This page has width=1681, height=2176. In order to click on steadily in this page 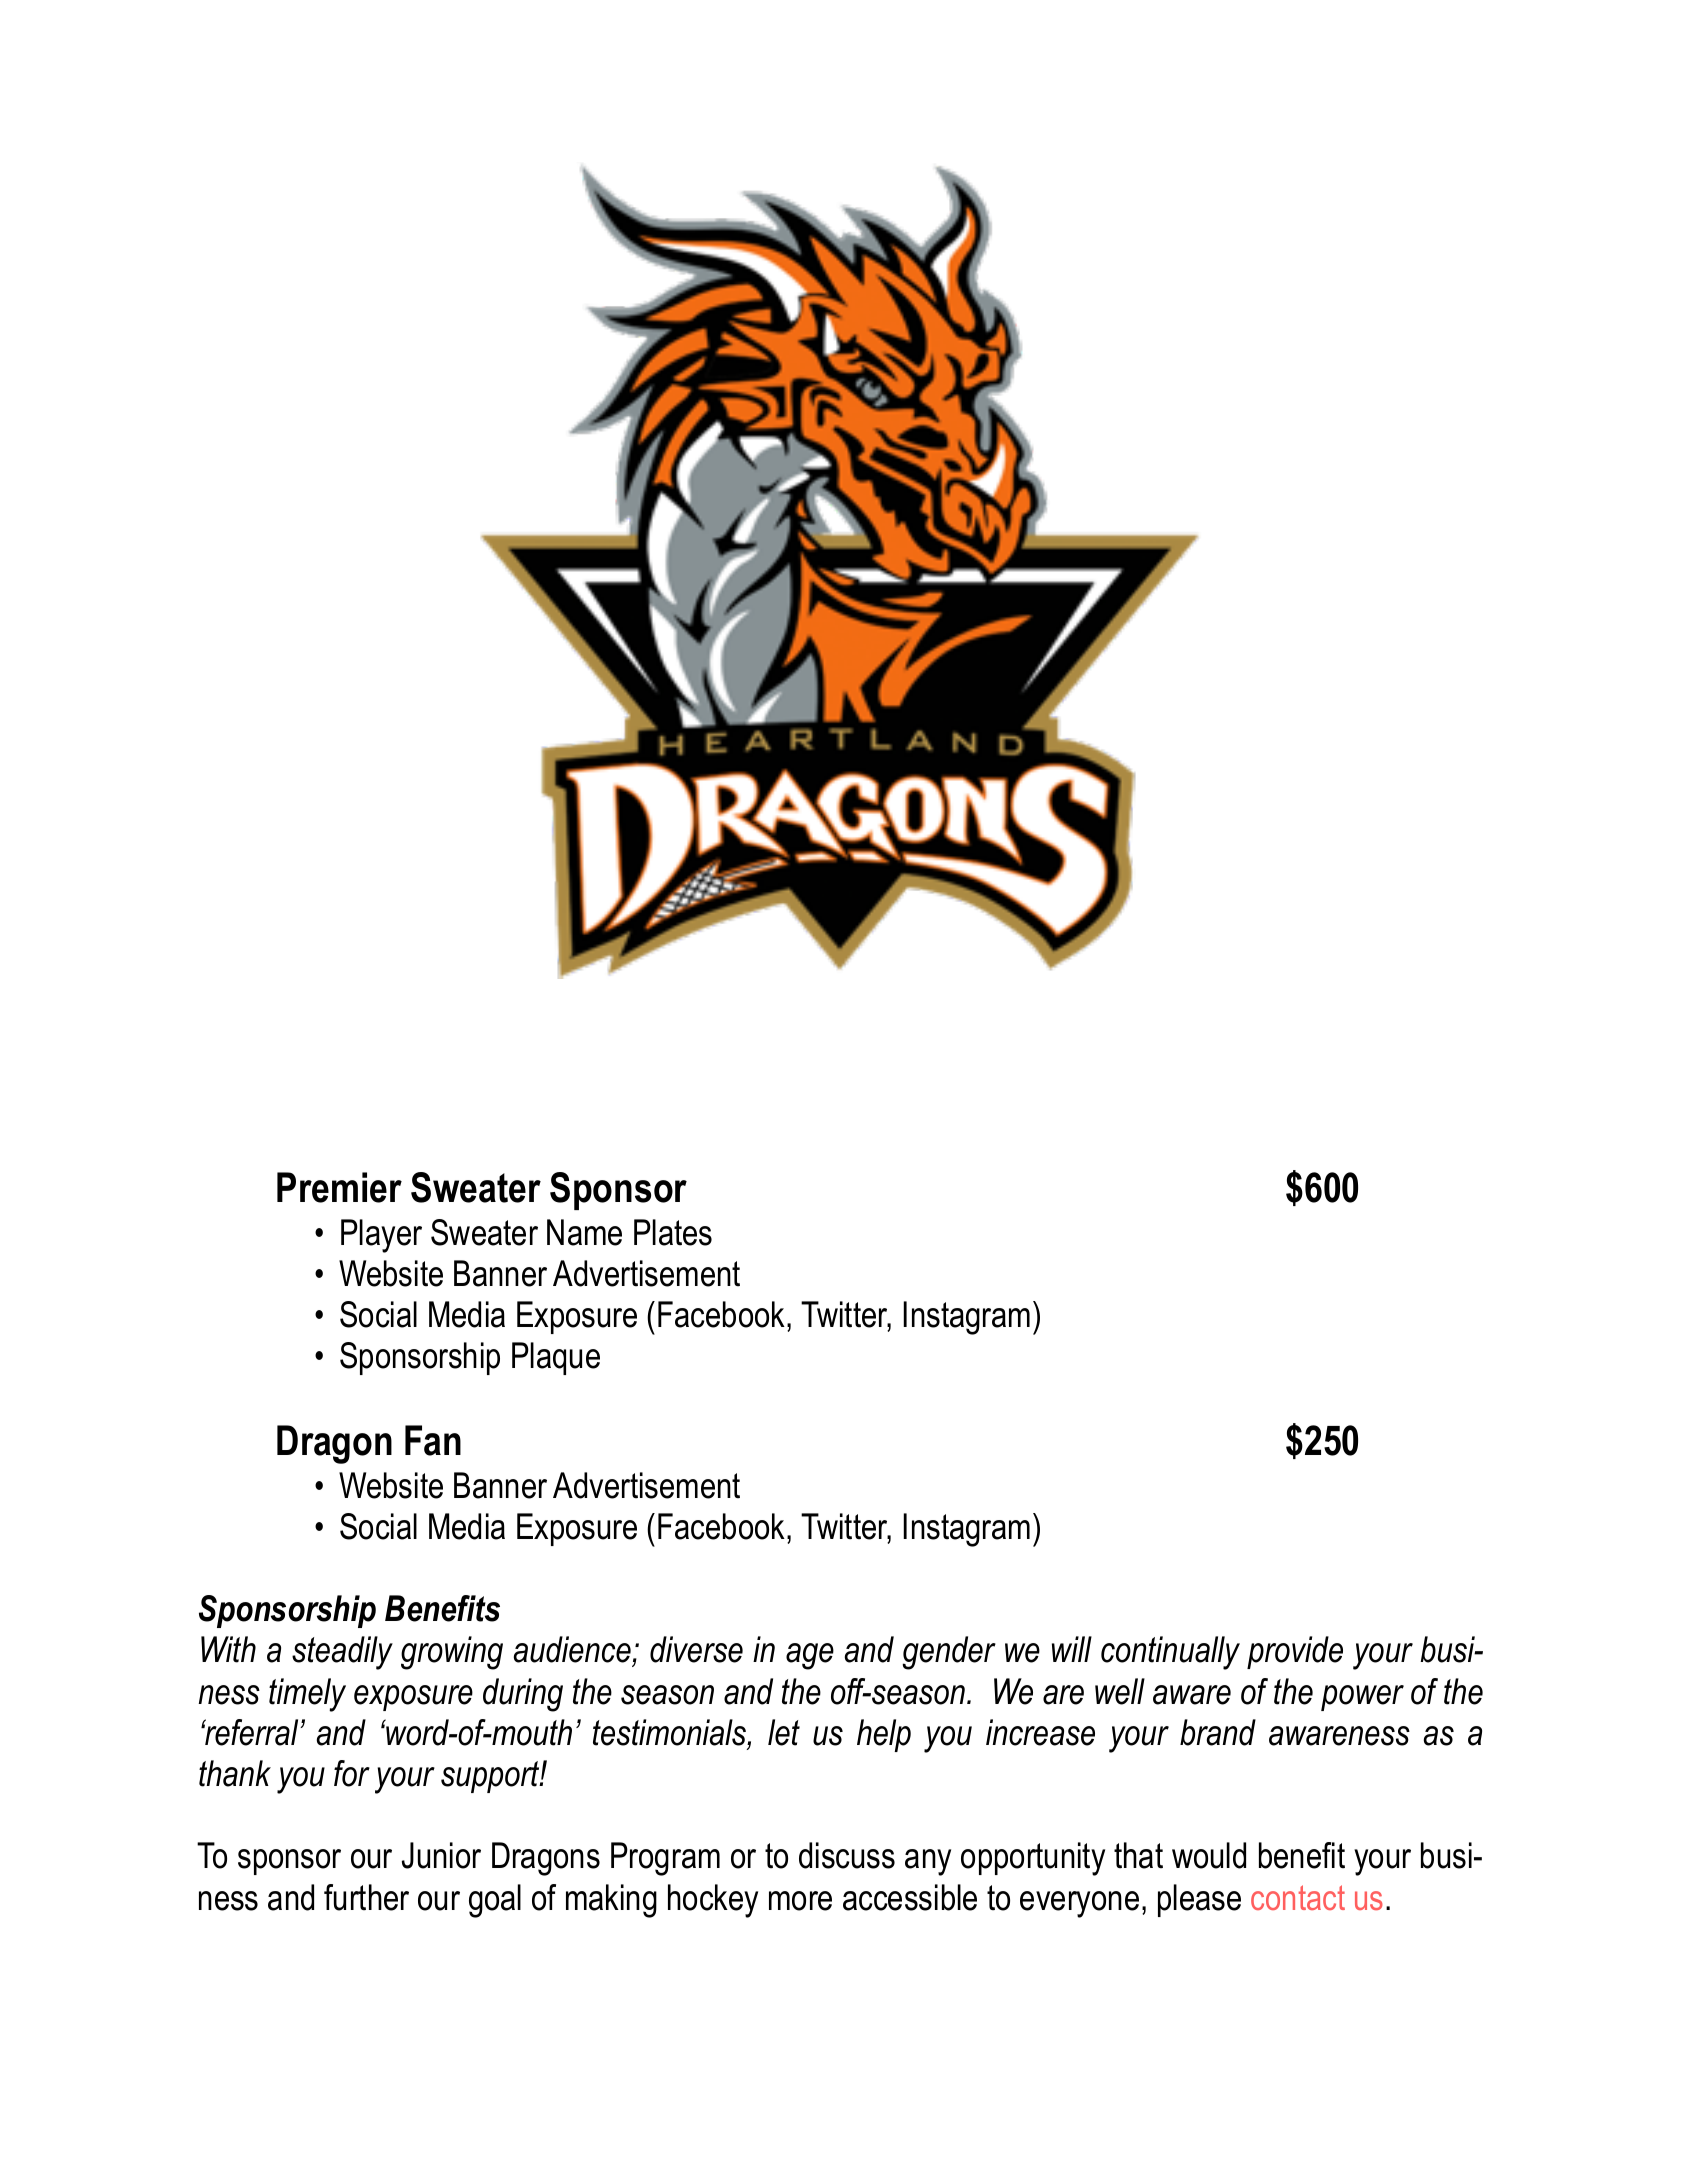, I will do `click(342, 1653)`.
